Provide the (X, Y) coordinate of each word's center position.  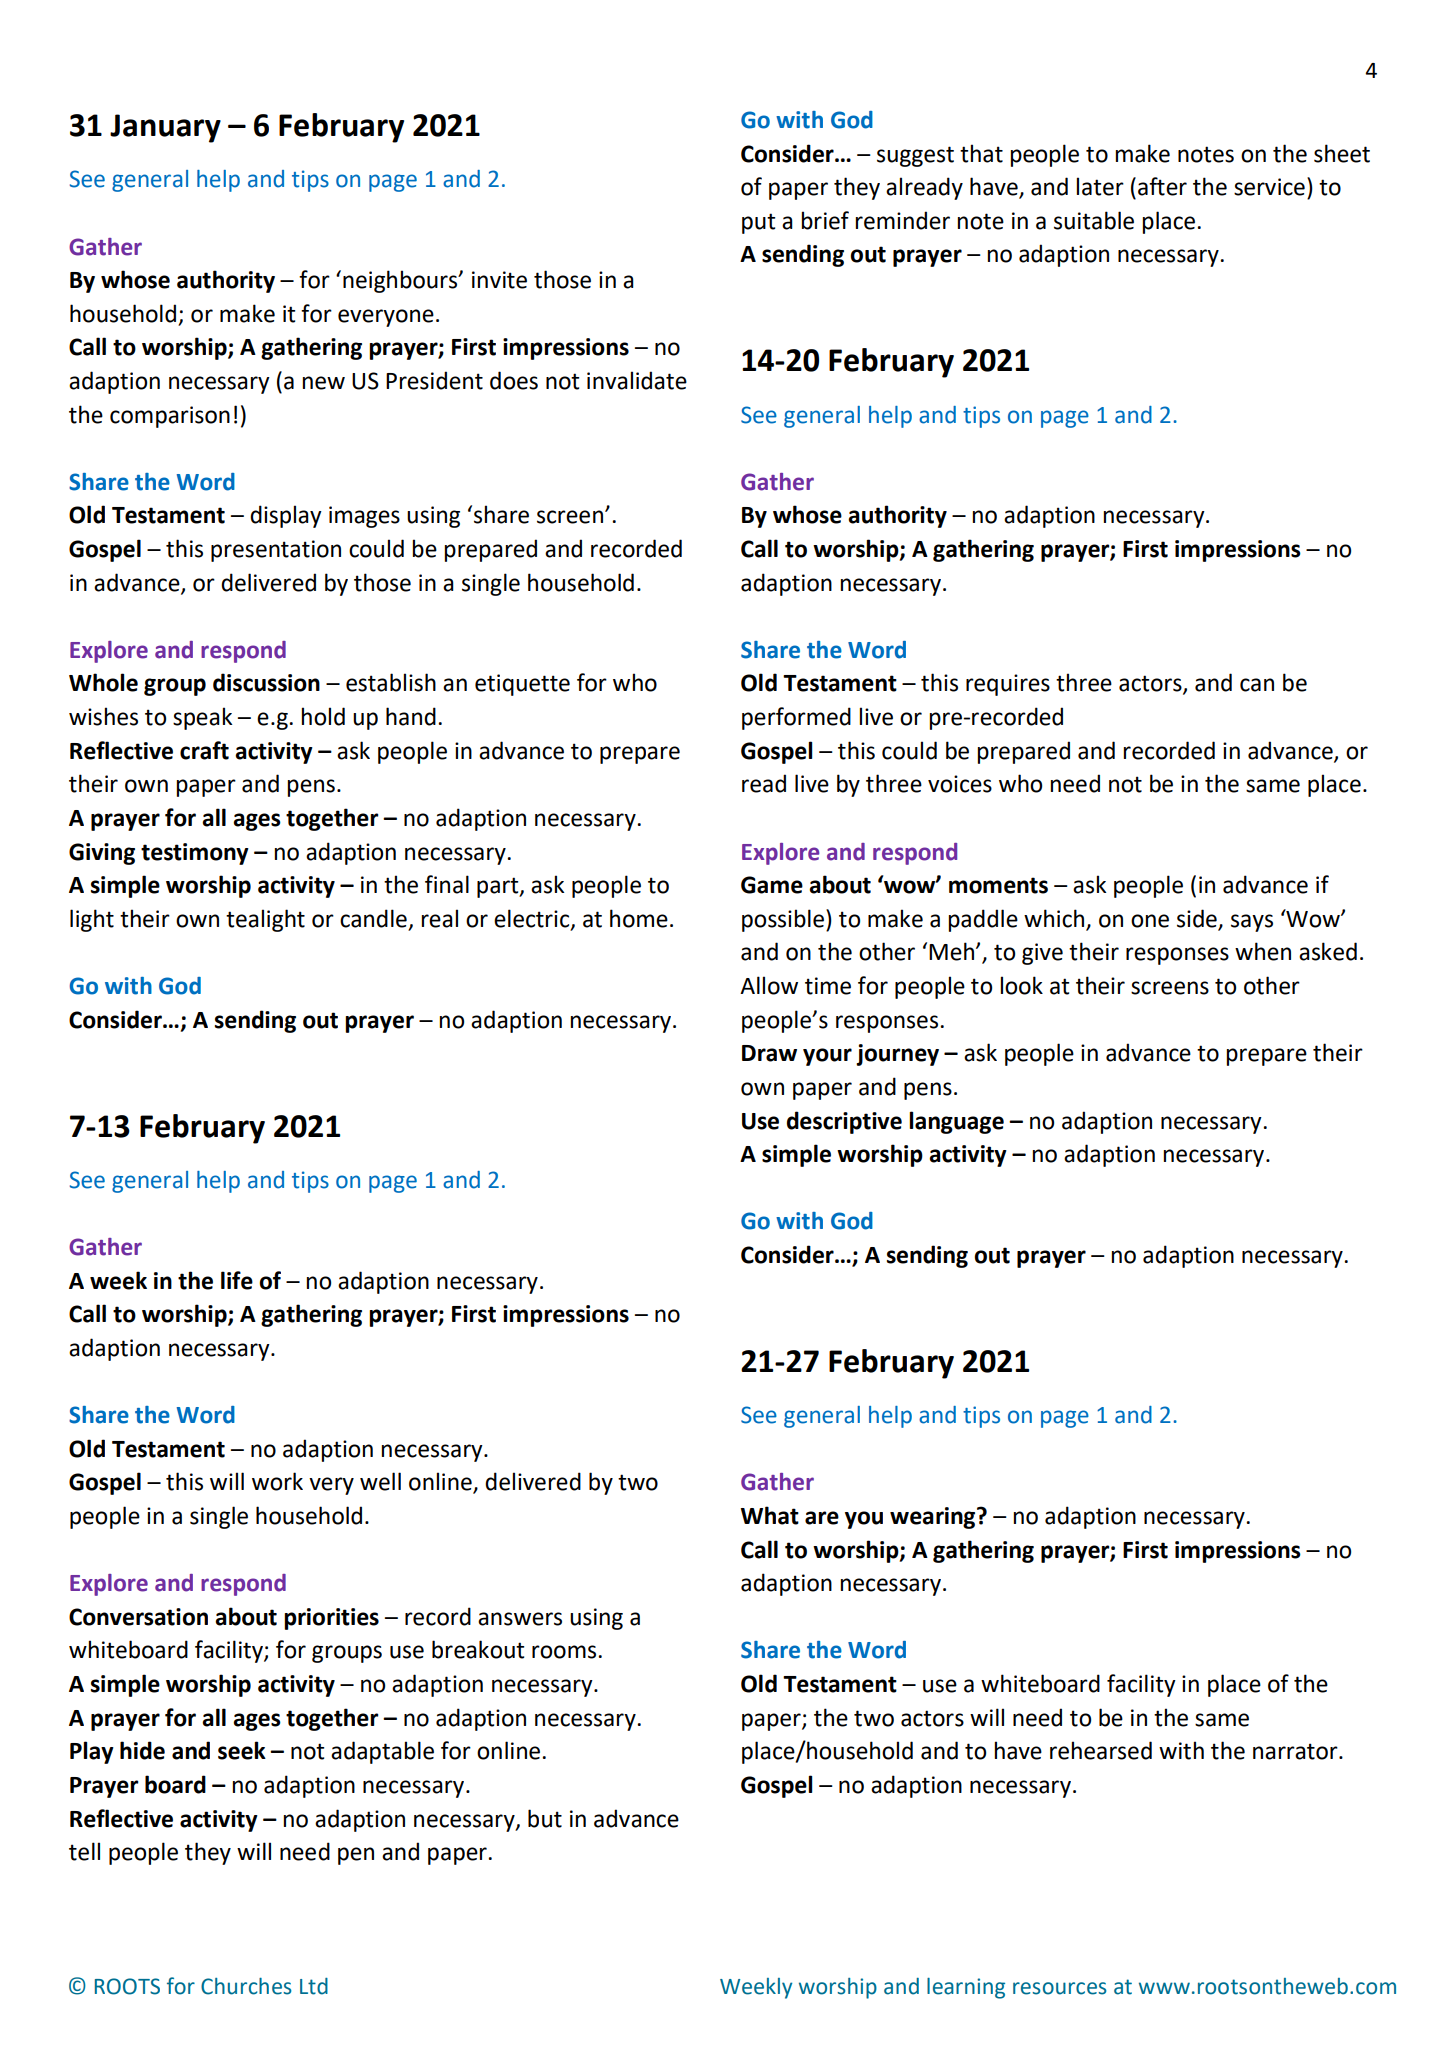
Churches (246, 1986)
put (758, 223)
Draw (769, 1053)
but (545, 1818)
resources (1060, 1988)
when (1263, 951)
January (165, 128)
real (439, 918)
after (1162, 186)
